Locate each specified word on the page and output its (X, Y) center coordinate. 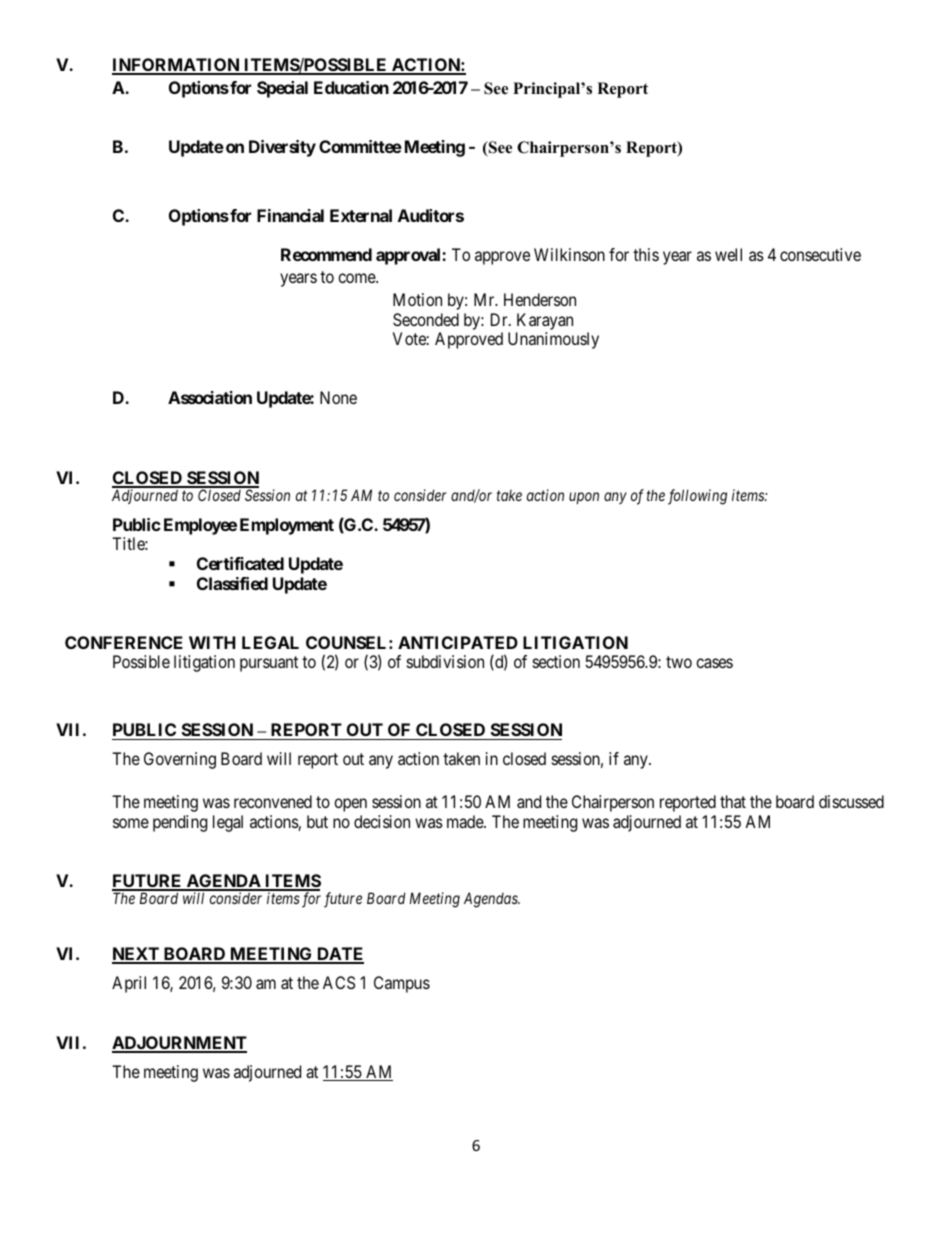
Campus (402, 984)
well (728, 254)
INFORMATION (177, 66)
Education (351, 87)
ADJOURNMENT (179, 1044)
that (733, 801)
